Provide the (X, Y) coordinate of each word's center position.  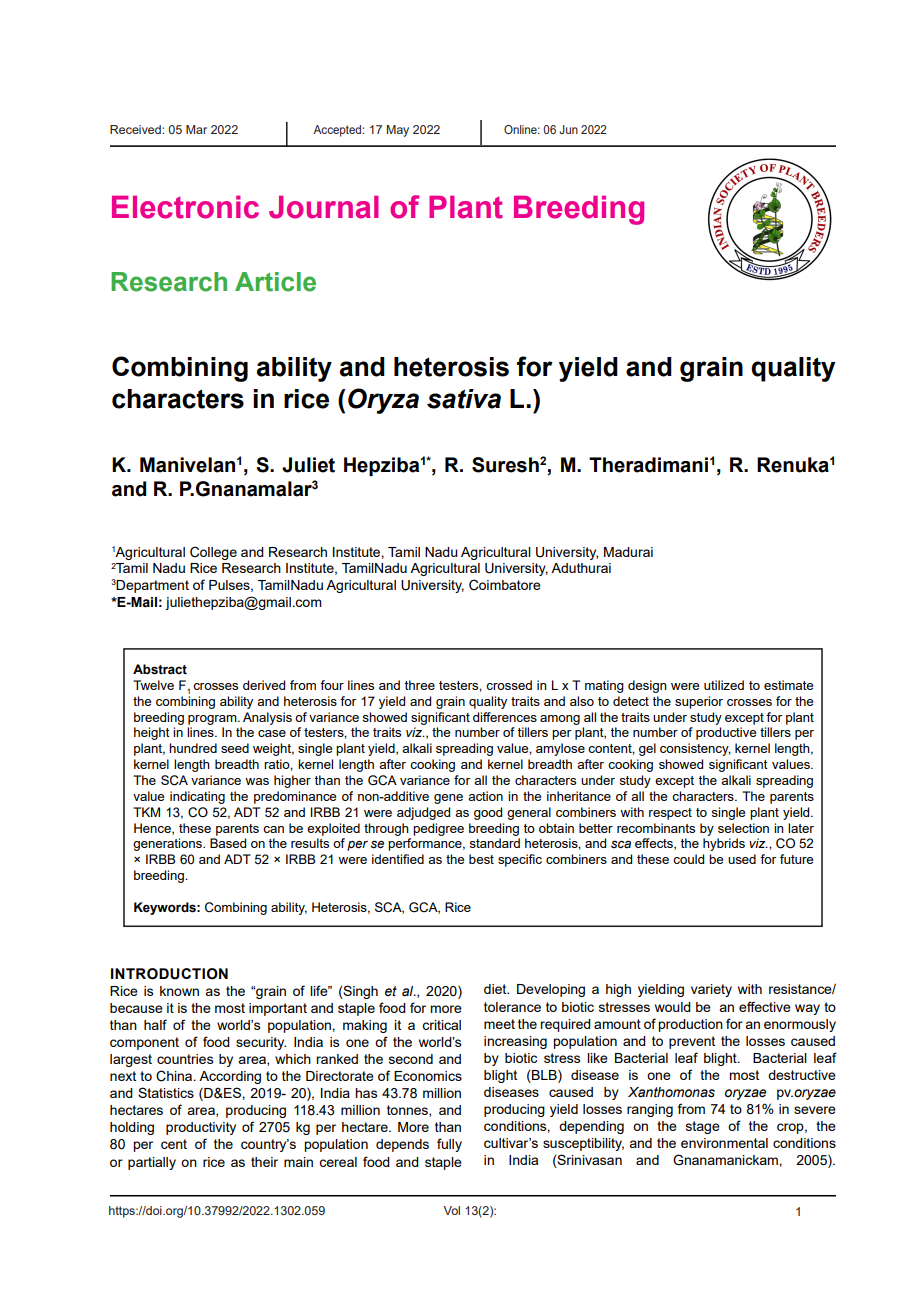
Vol (452, 1210)
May (398, 131)
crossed (509, 685)
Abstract (160, 669)
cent (174, 1144)
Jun (568, 129)
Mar (196, 129)
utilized (724, 685)
